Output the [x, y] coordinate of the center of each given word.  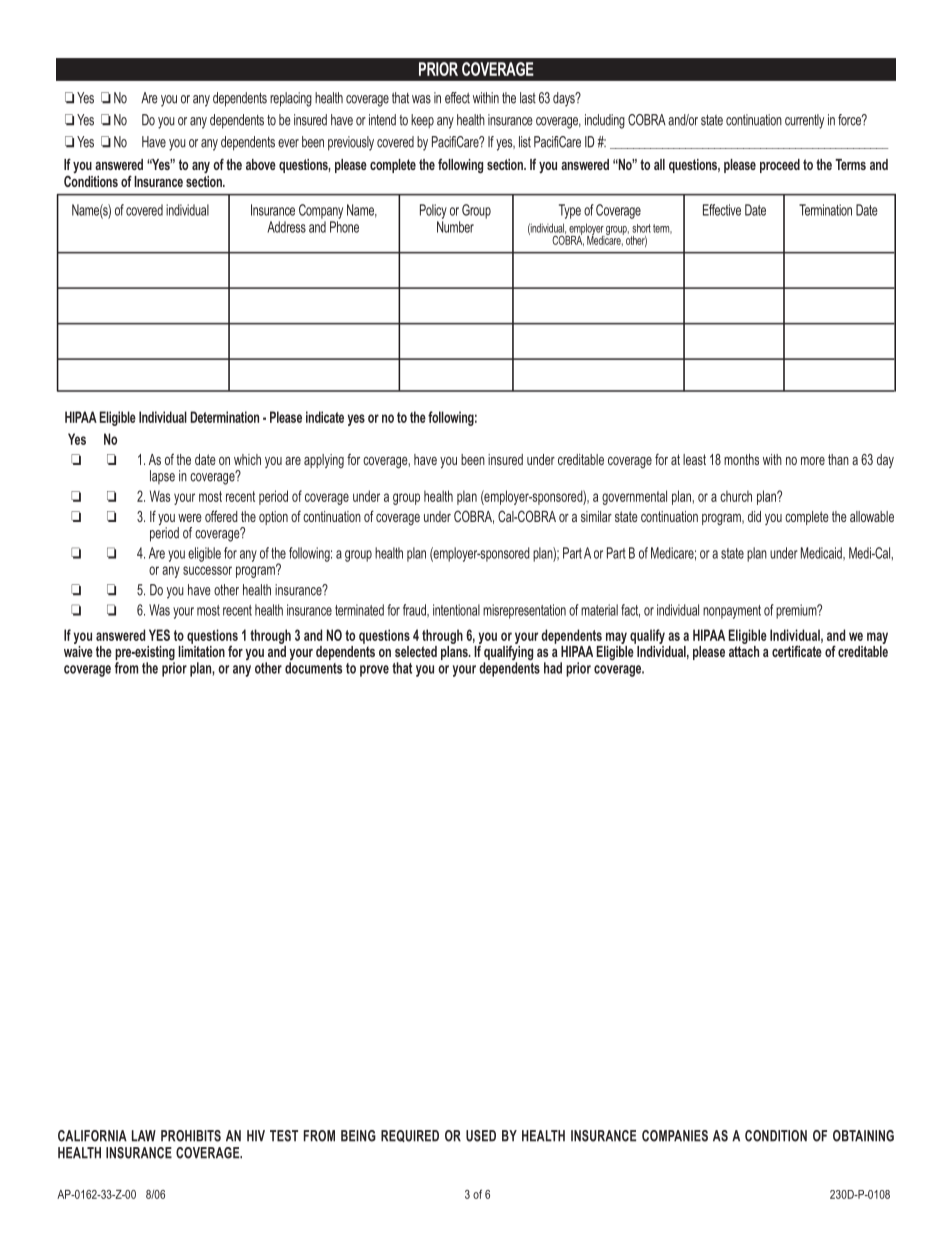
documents [313, 668]
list [525, 142]
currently [804, 121]
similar [596, 516]
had [553, 668]
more [813, 461]
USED [481, 1136]
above [261, 164]
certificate [797, 651]
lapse [162, 477]
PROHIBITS [191, 1136]
